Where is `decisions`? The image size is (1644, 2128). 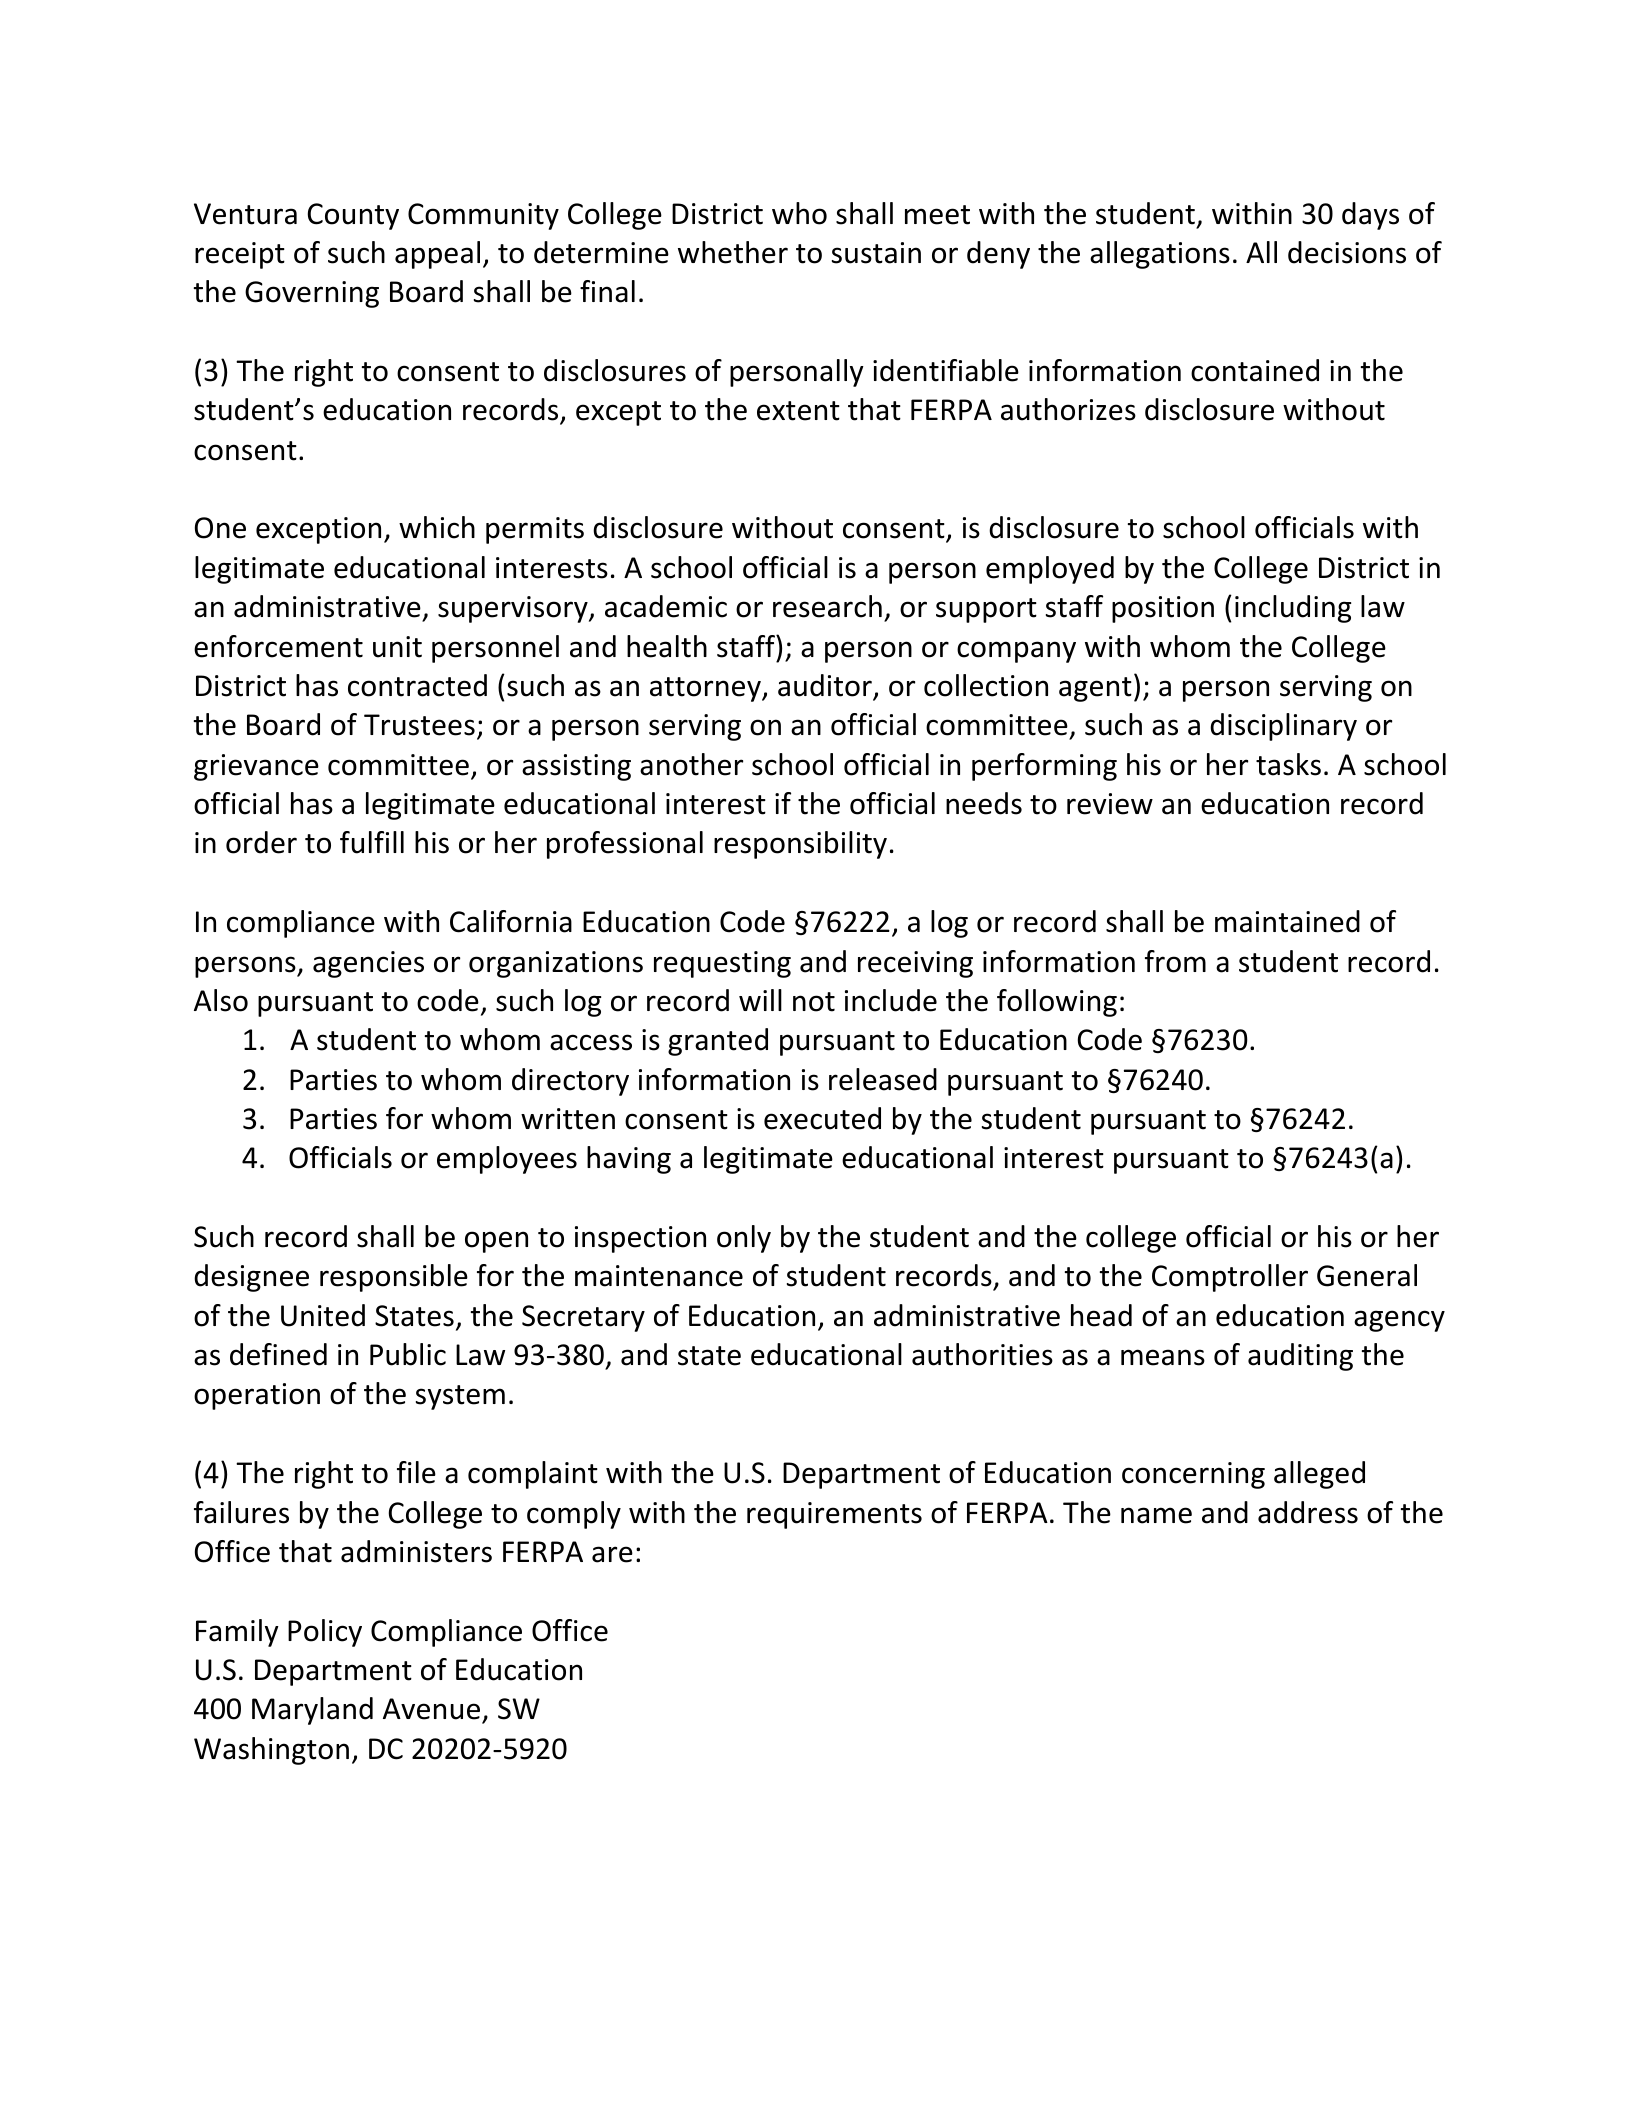
decisions is located at coordinates (1347, 252).
